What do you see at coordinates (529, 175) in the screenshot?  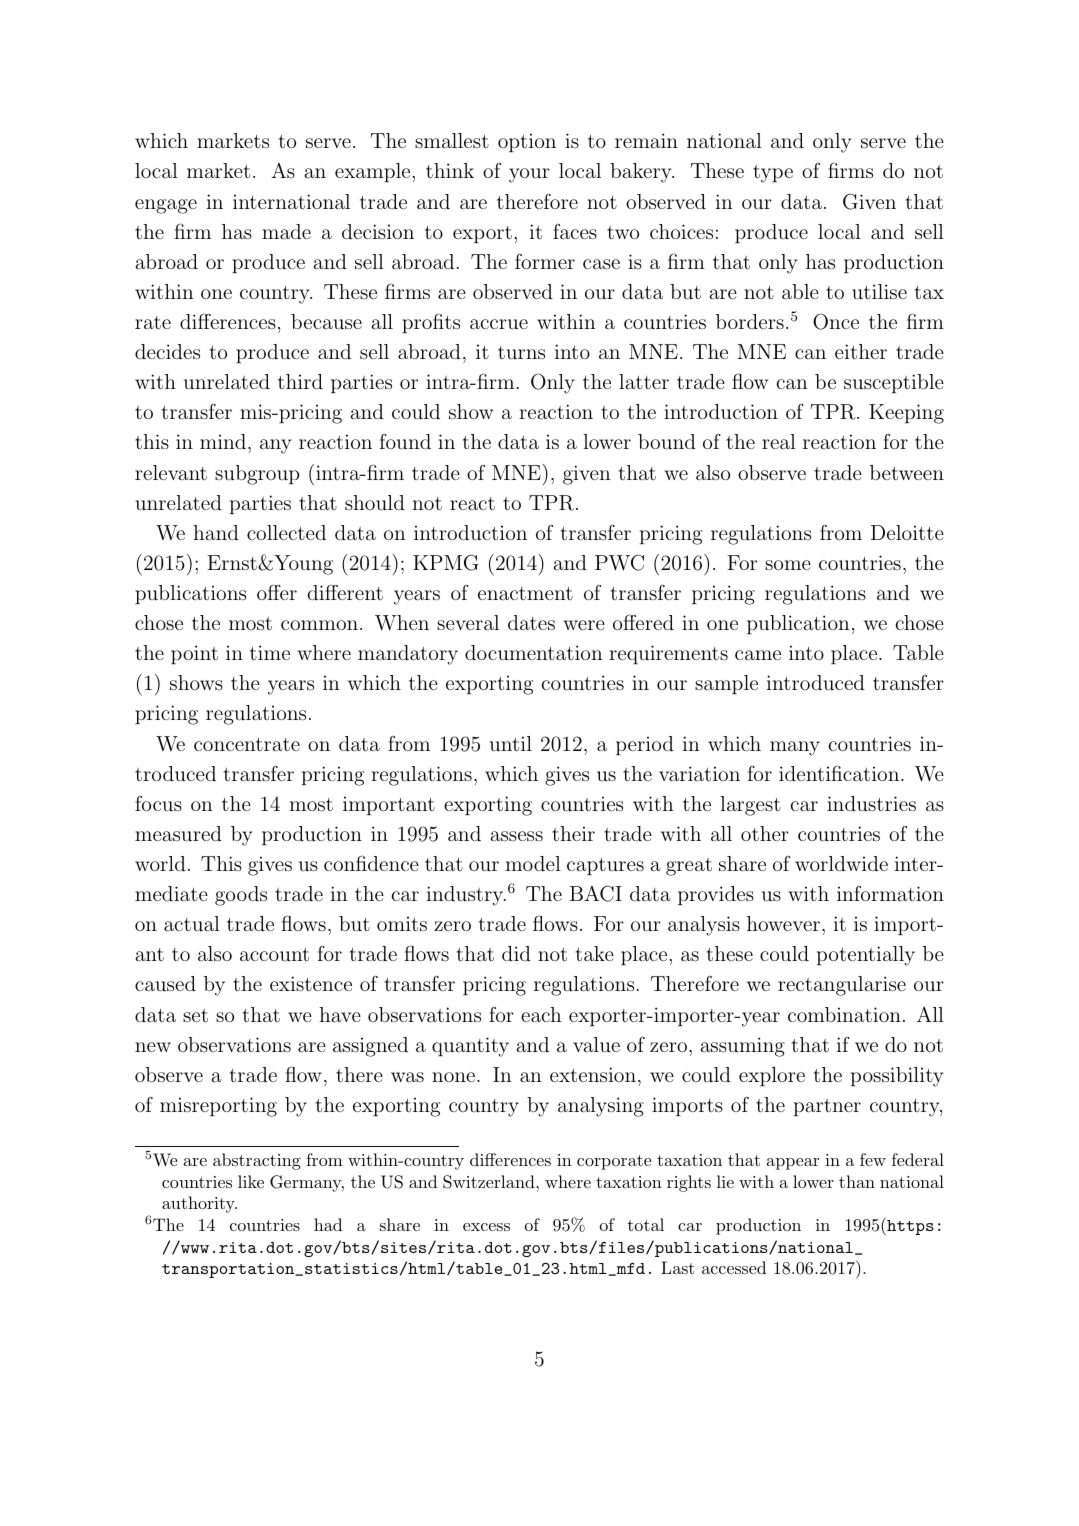 I see `your` at bounding box center [529, 175].
